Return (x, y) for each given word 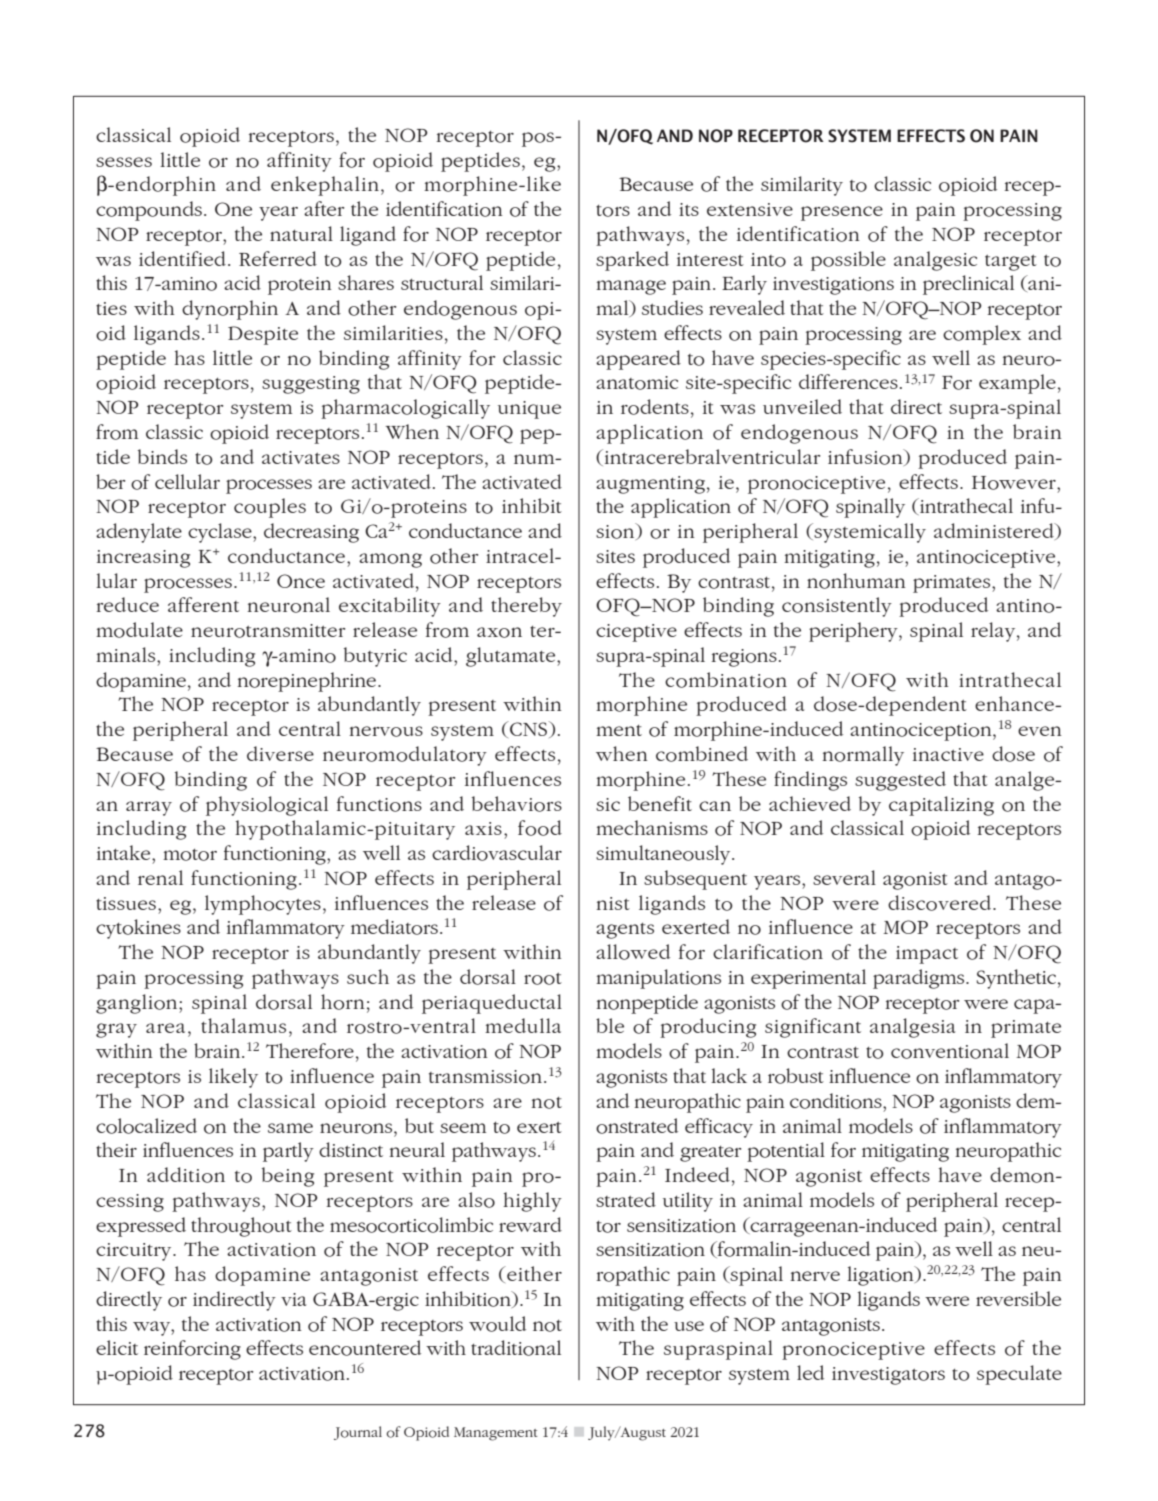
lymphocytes (263, 905)
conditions (837, 1101)
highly (532, 1202)
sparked (632, 261)
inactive (948, 754)
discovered (939, 903)
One (233, 209)
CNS (529, 729)
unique (529, 410)
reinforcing (192, 1350)
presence (842, 213)
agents (625, 931)
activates (301, 457)
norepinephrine (306, 682)
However (1015, 483)
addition (186, 1175)
